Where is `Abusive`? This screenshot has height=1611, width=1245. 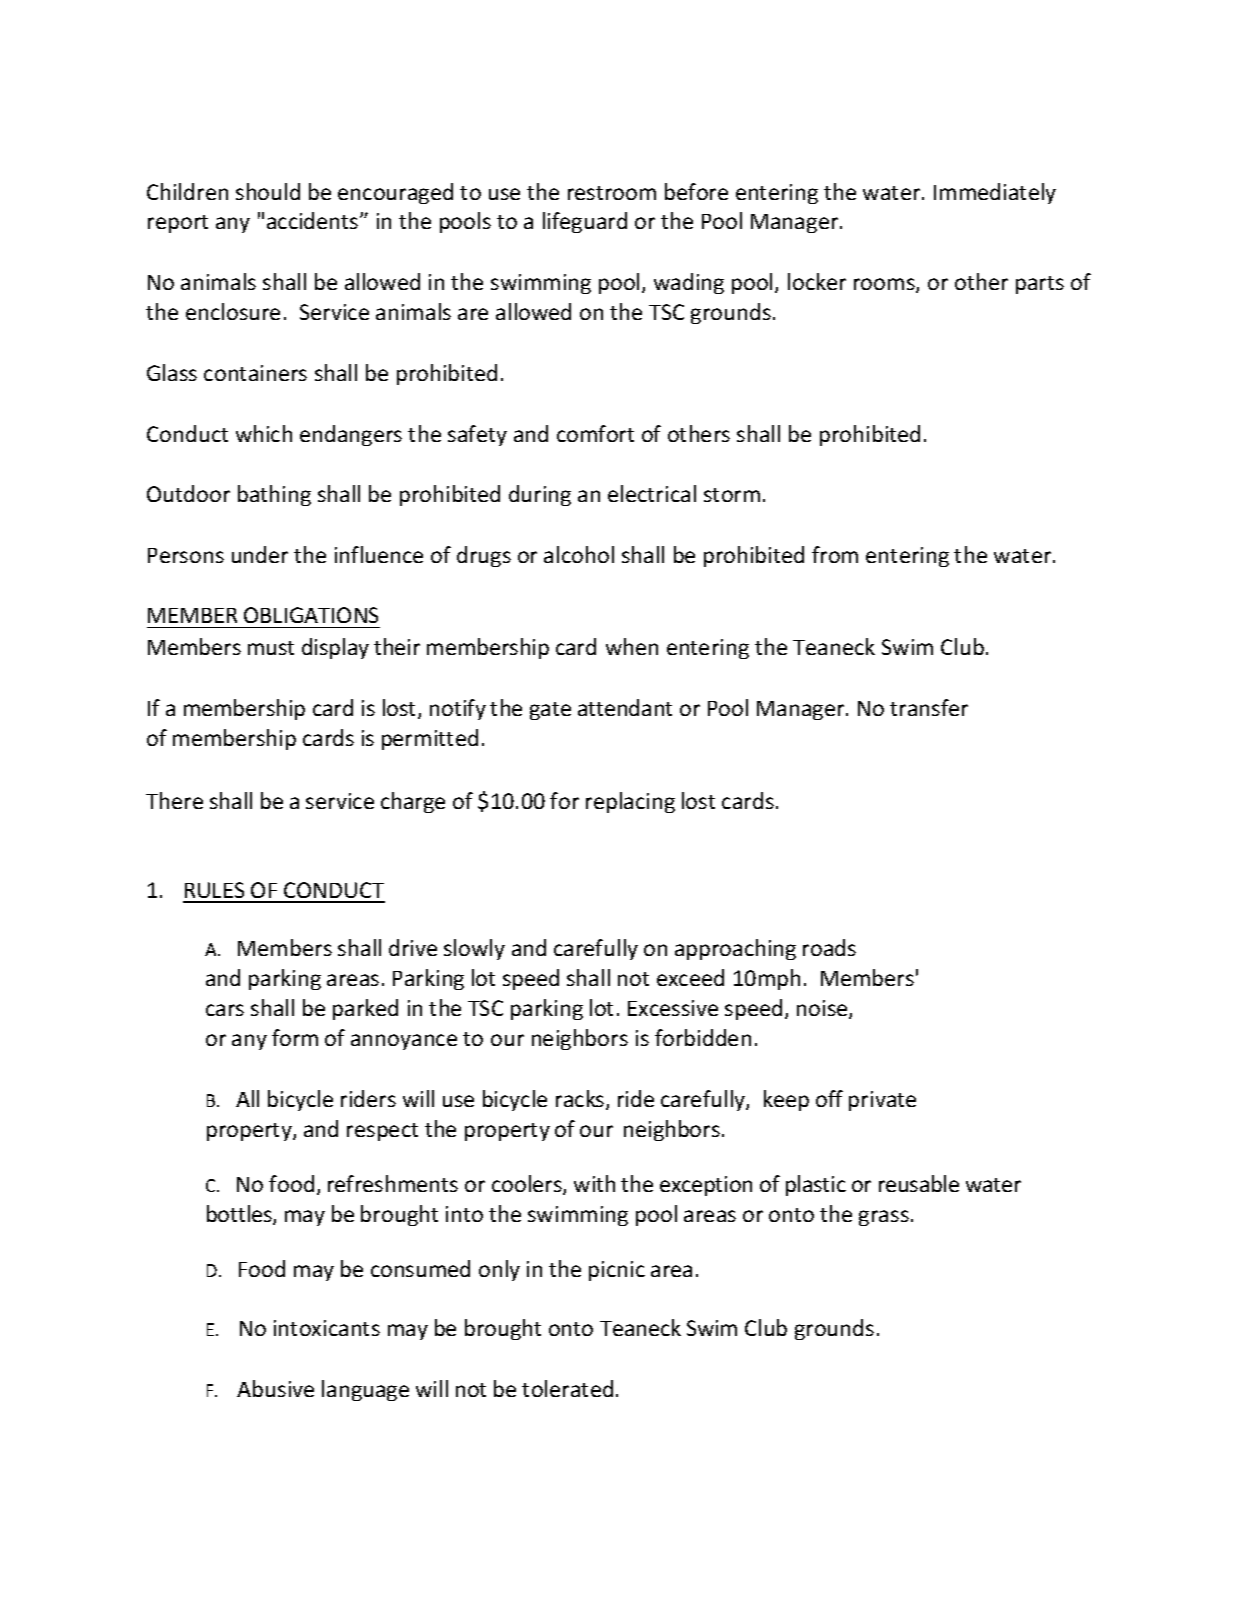 Abusive is located at coordinates (275, 1388).
